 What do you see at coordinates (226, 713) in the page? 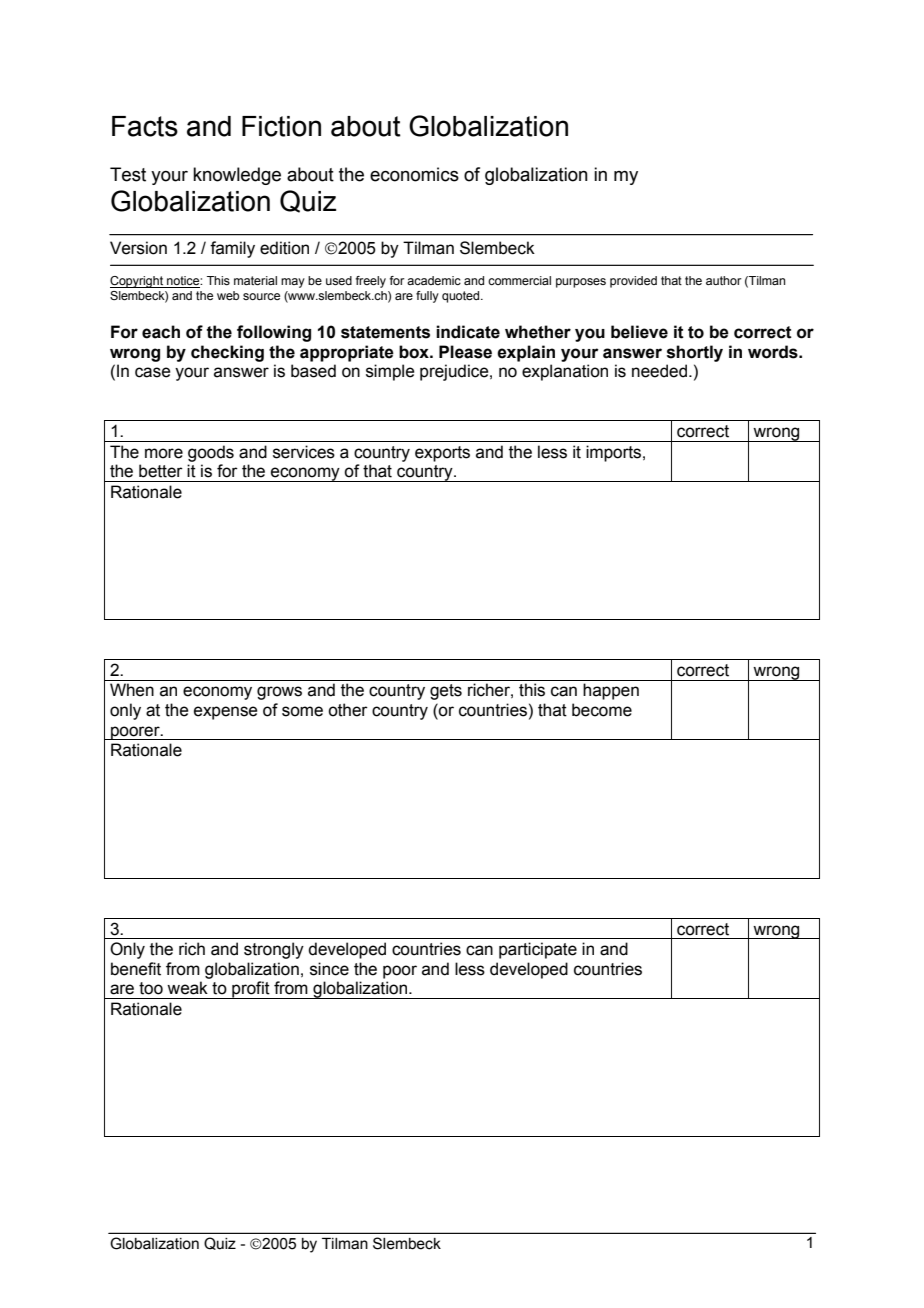
I see `expense` at bounding box center [226, 713].
